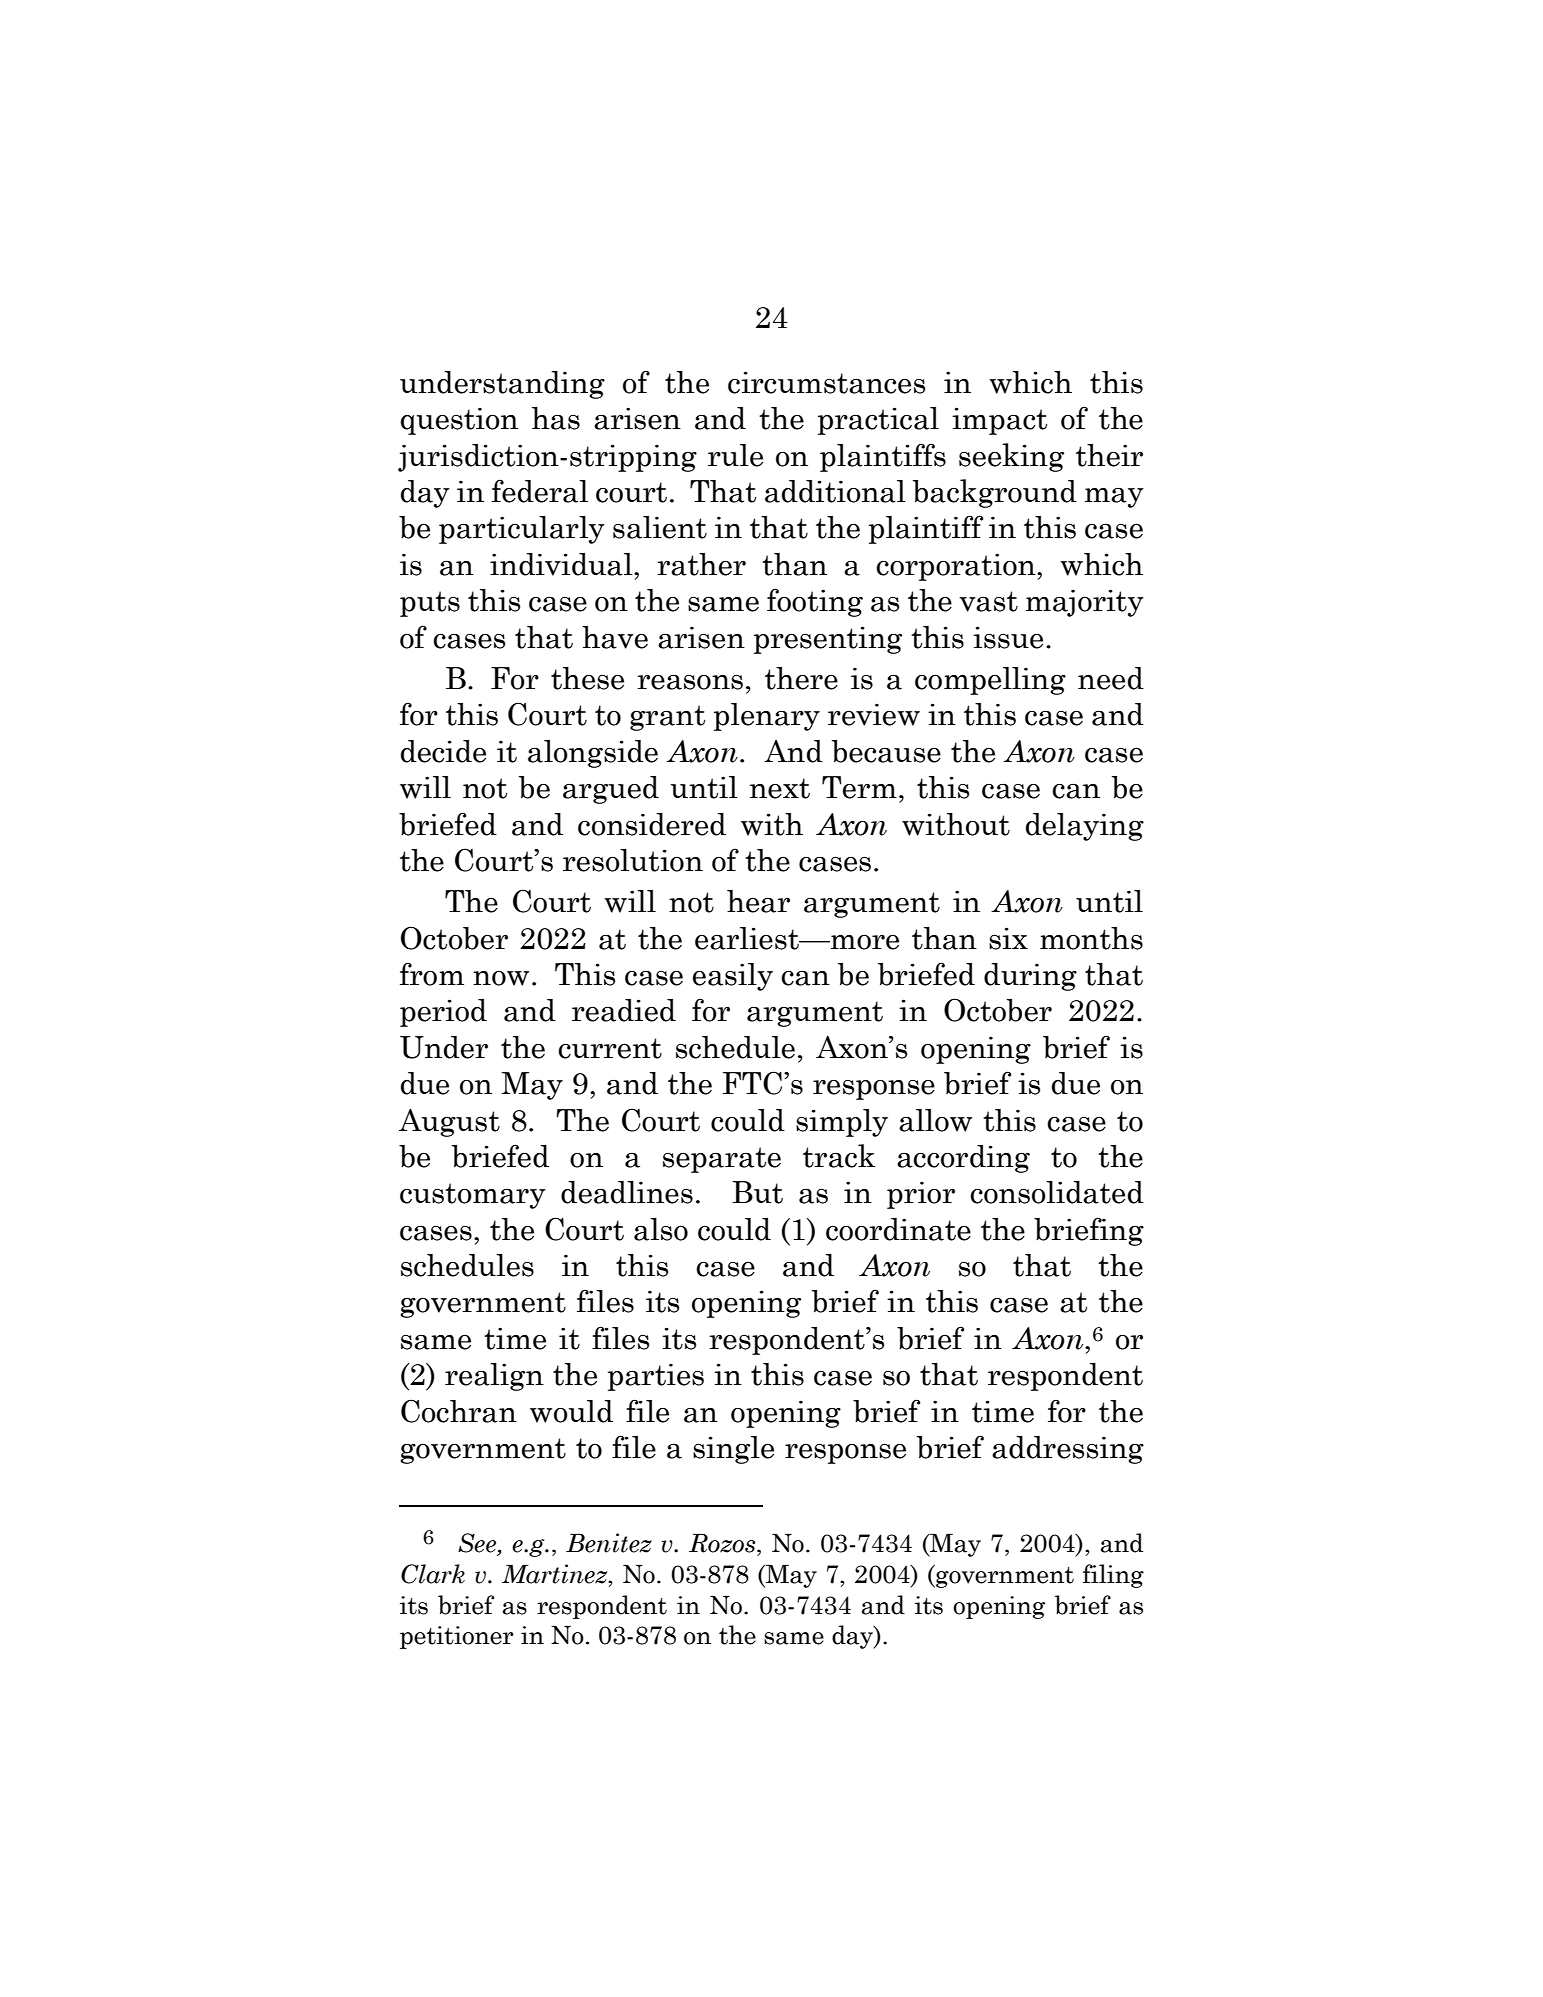 The width and height of the screenshot is (1543, 1997). Describe the element at coordinates (1057, 1192) in the screenshot. I see `consolidated` at that location.
